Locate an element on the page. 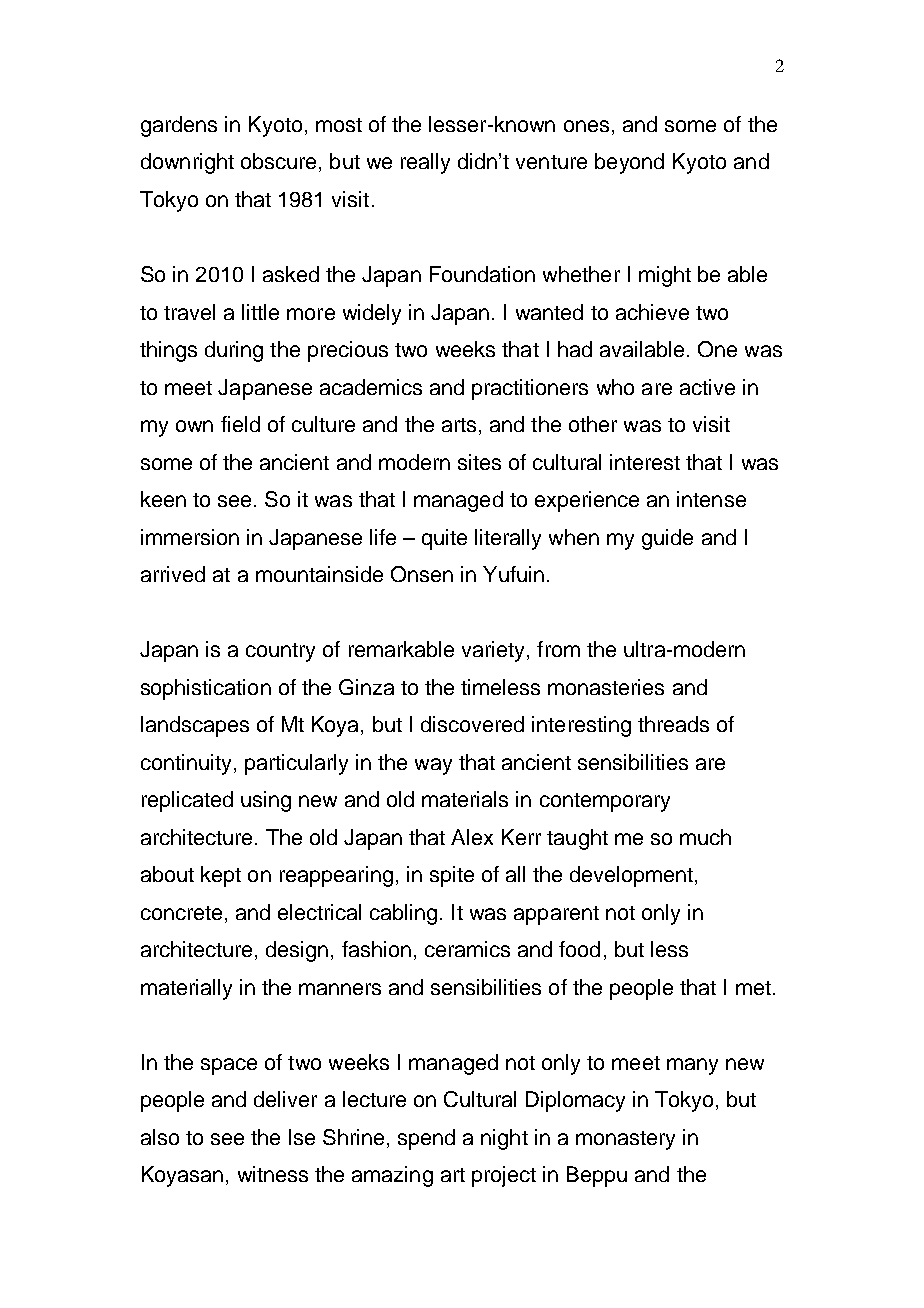 This page has width=924, height=1308. downright is located at coordinates (187, 163).
